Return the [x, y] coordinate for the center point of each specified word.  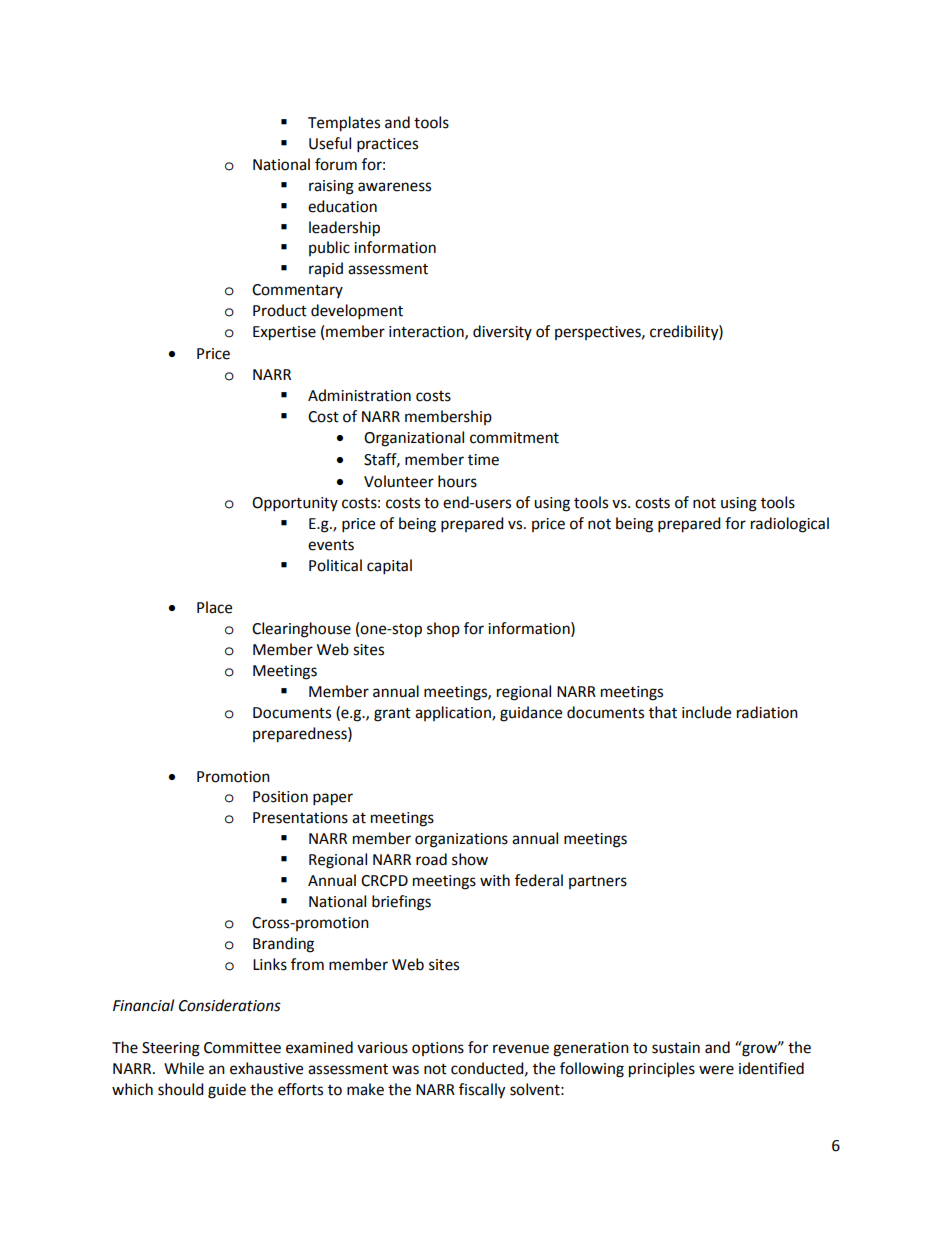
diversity [502, 332]
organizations [461, 840]
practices [387, 145]
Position [280, 797]
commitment [514, 438]
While [184, 1068]
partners [598, 882]
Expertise [284, 333]
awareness [394, 187]
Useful [330, 143]
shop [443, 629]
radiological [790, 525]
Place [214, 607]
